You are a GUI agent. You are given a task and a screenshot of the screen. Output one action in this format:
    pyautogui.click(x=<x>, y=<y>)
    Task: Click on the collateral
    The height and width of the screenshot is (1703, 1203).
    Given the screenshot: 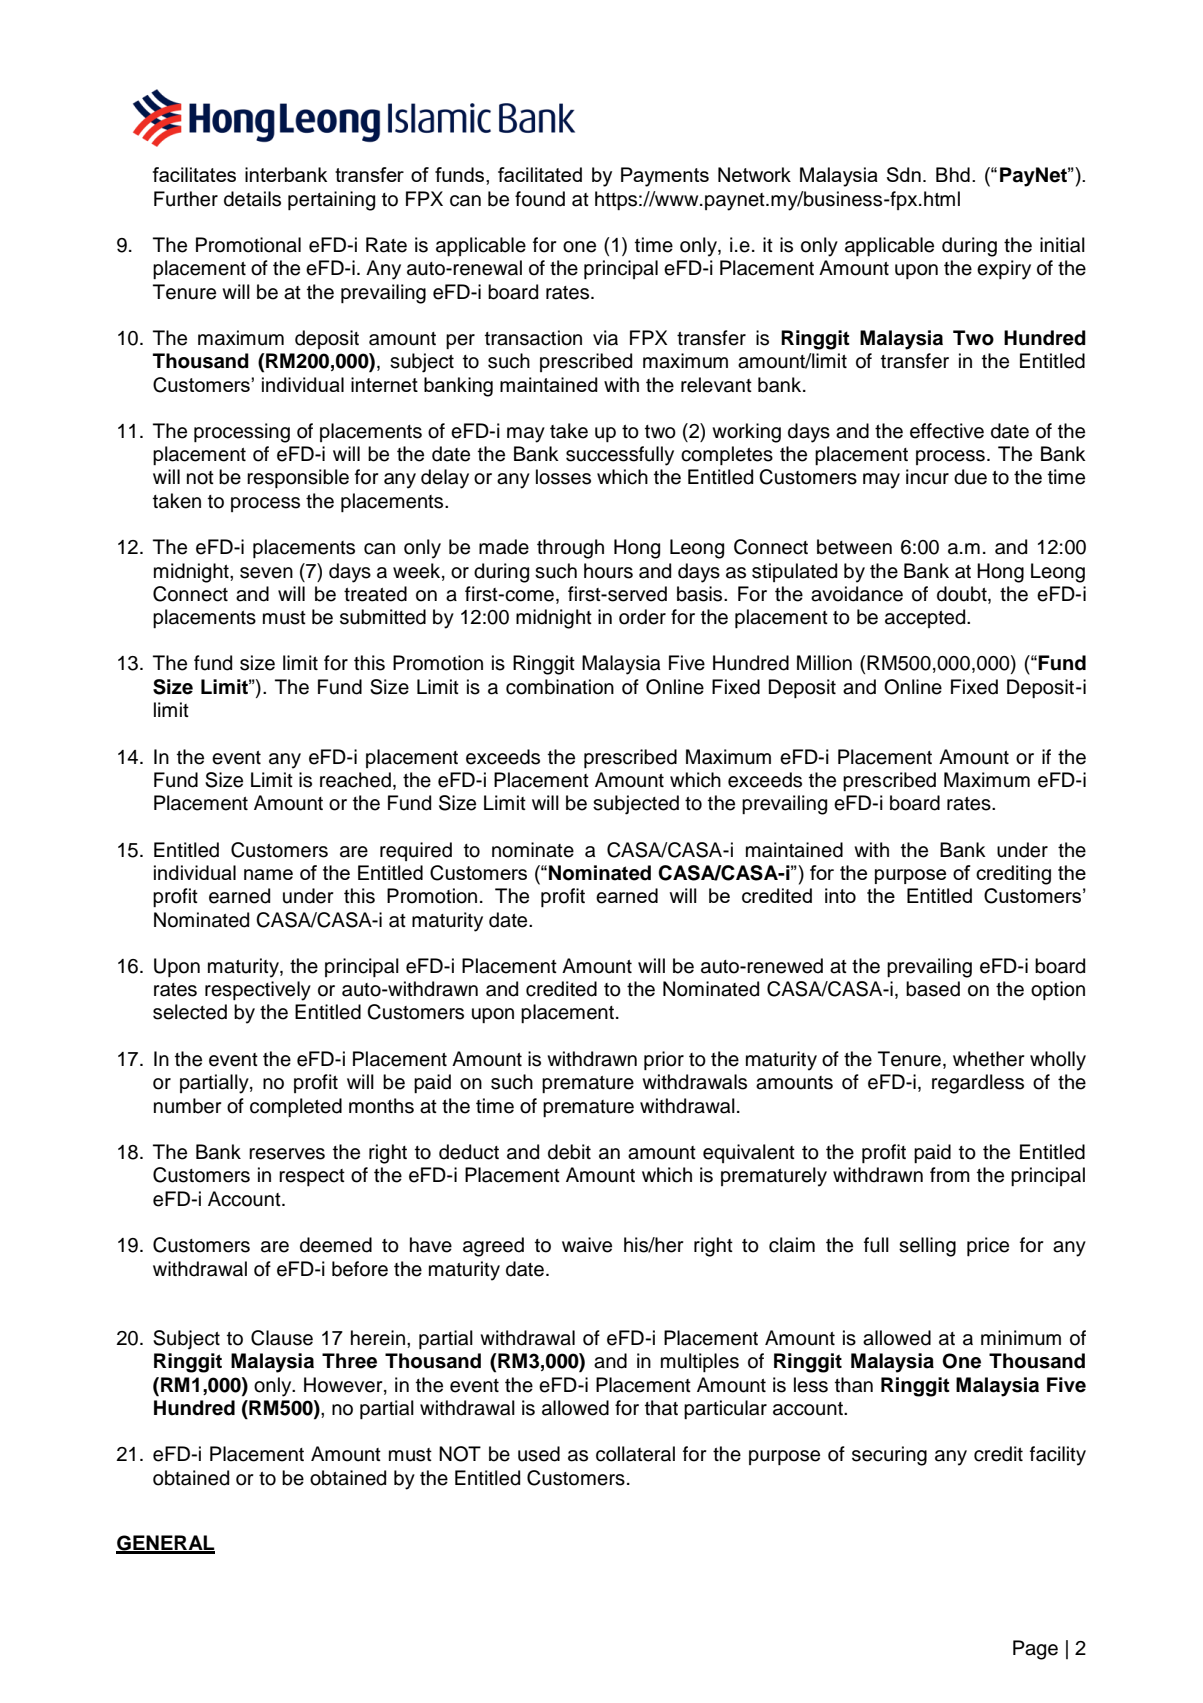 What is the action you would take?
    pyautogui.click(x=635, y=1454)
